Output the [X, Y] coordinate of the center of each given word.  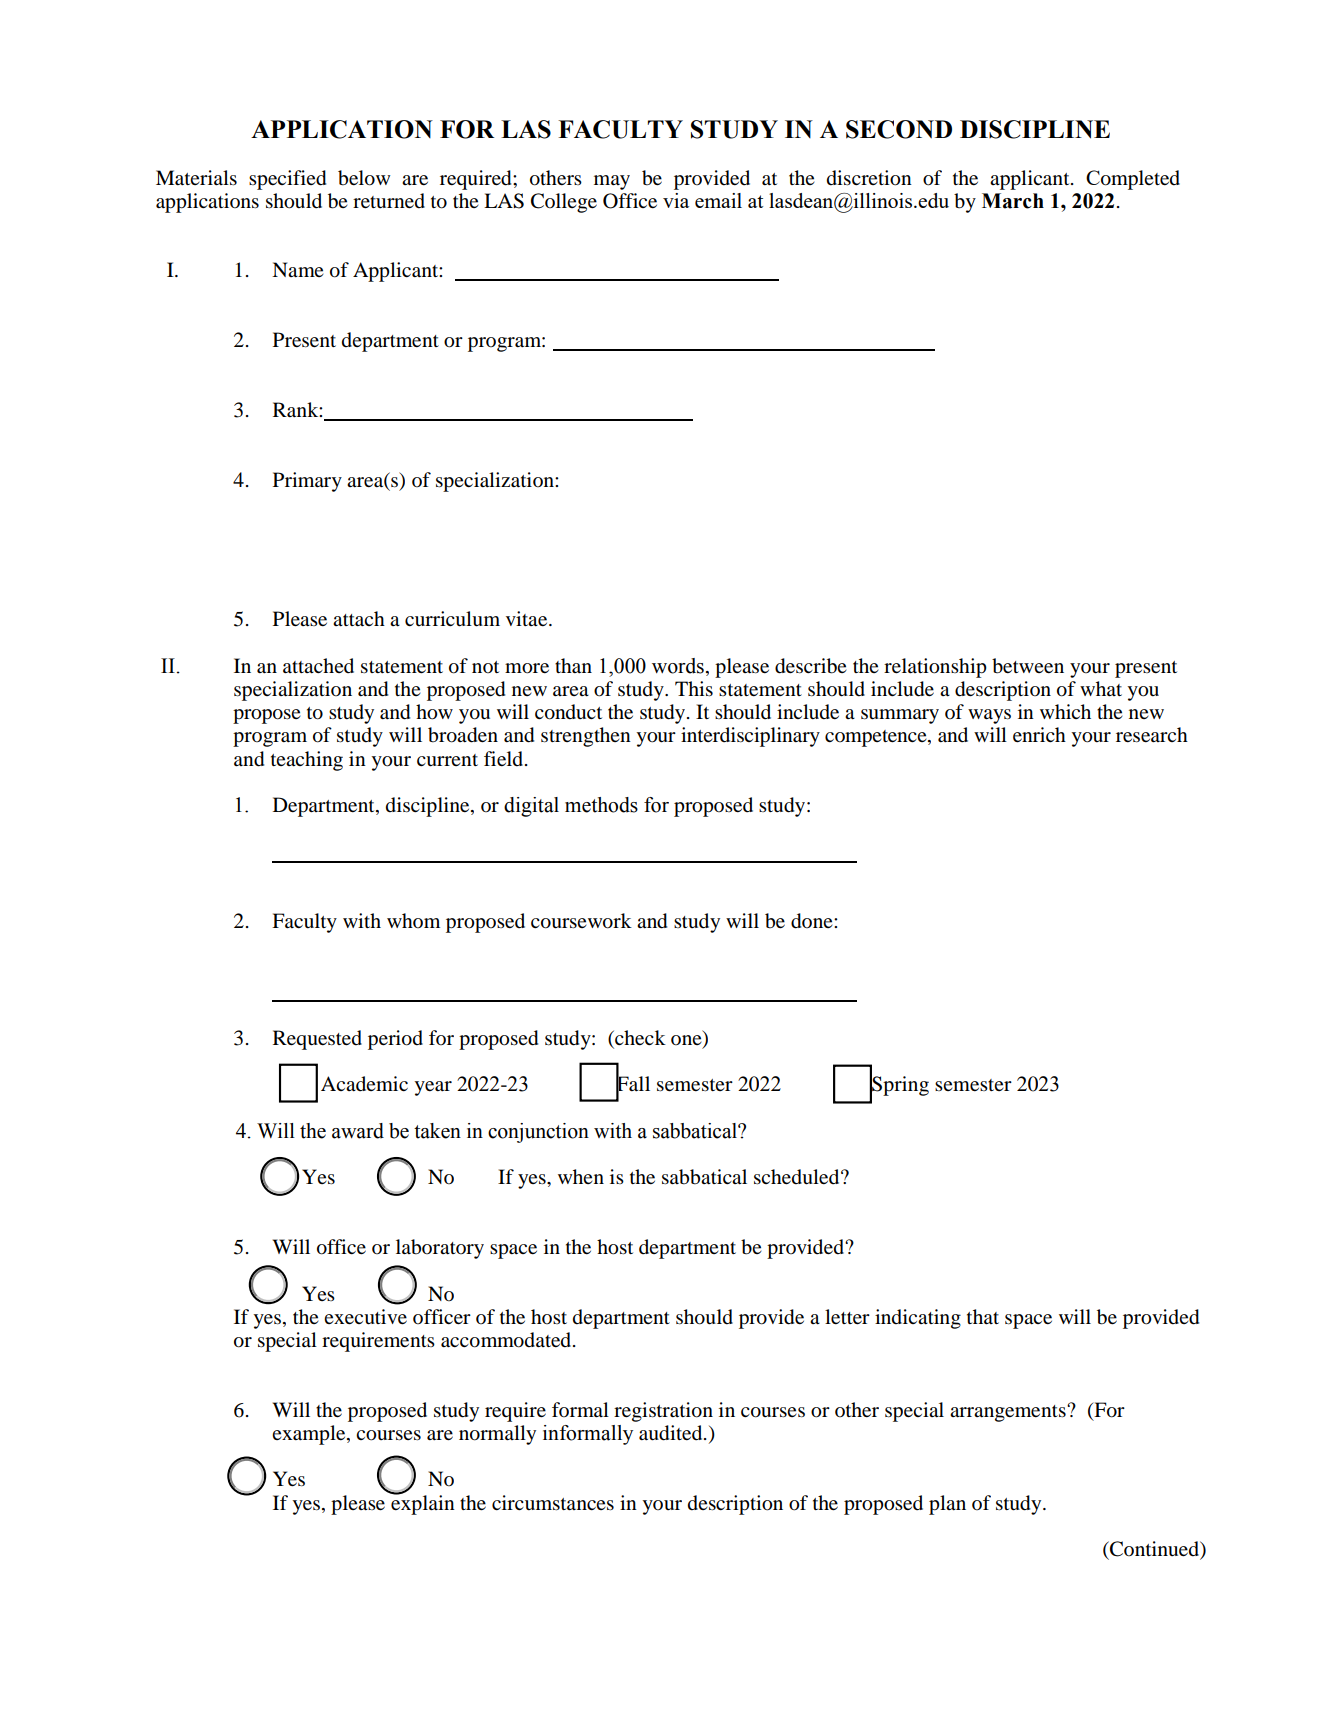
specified [287, 180]
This [694, 689]
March [1013, 201]
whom [413, 920]
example [310, 1435]
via [676, 200]
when [581, 1176]
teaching [307, 761]
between [1028, 666]
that [983, 1316]
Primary [307, 482]
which [1065, 711]
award [358, 1131]
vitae [528, 619]
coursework [581, 921]
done [813, 921]
